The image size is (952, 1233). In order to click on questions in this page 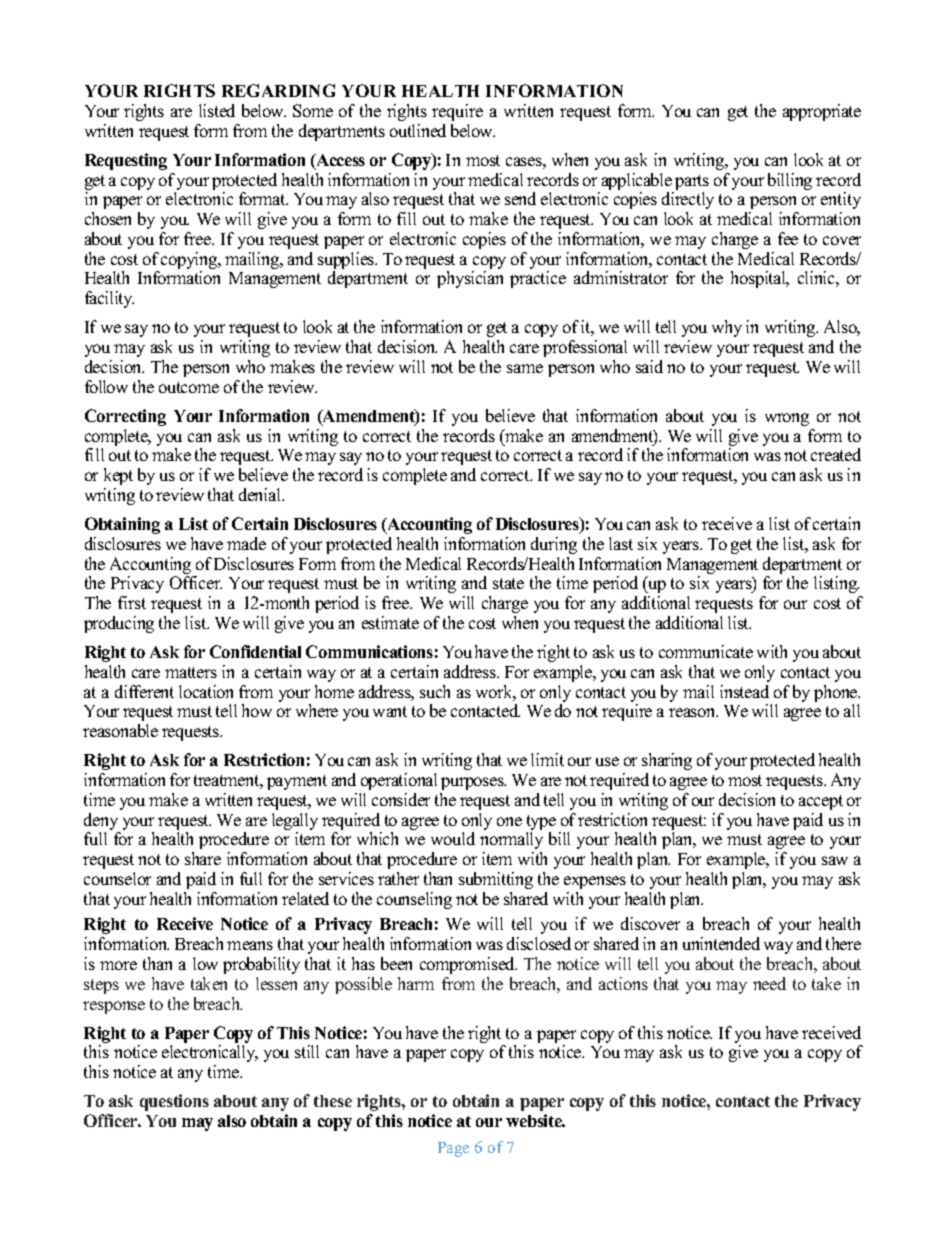, I will do `click(174, 1102)`.
